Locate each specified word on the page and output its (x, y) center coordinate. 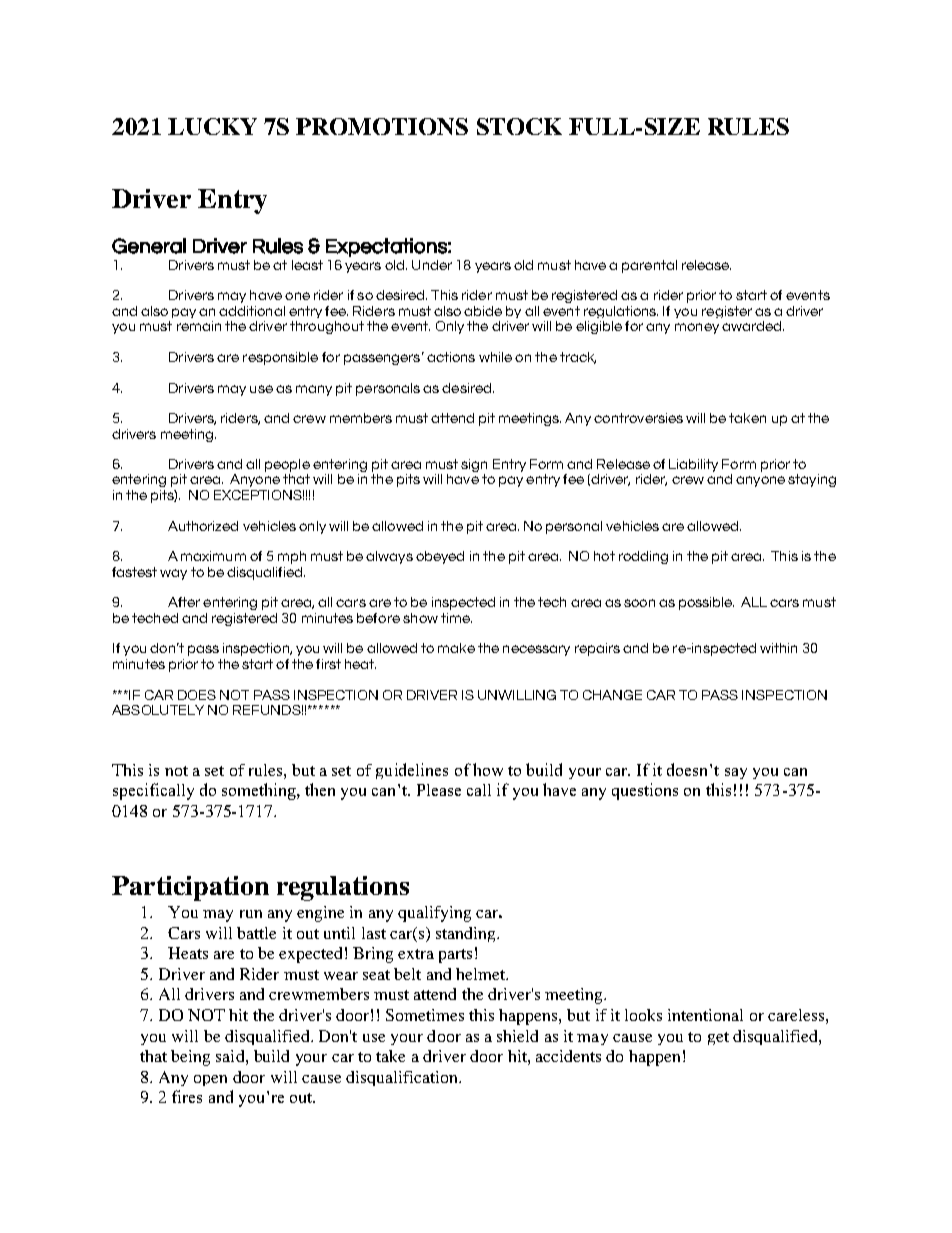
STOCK (519, 126)
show (420, 618)
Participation (190, 888)
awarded (751, 326)
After (184, 602)
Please (439, 790)
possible (706, 603)
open (210, 1080)
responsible (280, 358)
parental (649, 266)
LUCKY (212, 126)
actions (451, 357)
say (736, 773)
